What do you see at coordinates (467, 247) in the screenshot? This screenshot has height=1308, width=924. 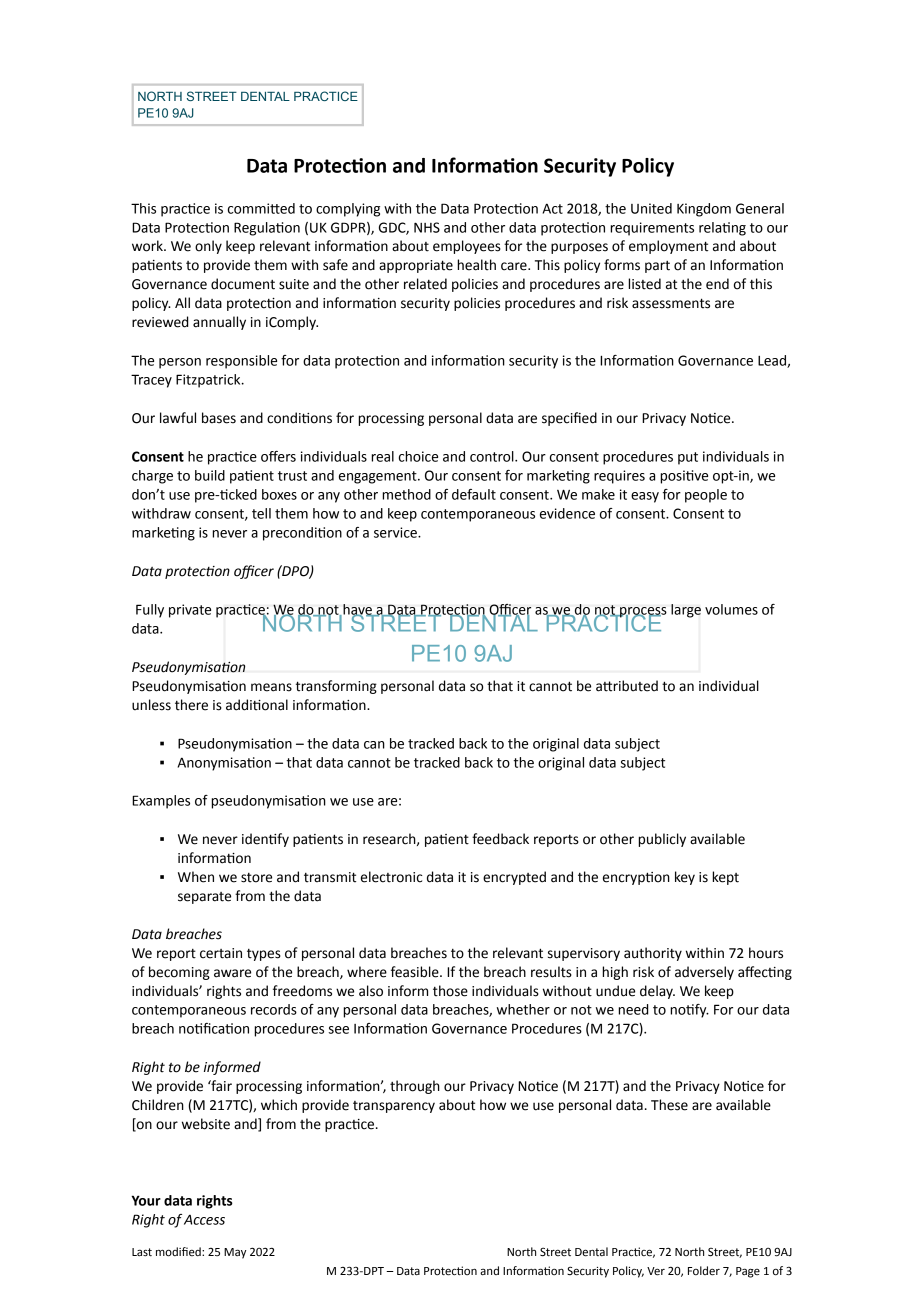 I see `employees` at bounding box center [467, 247].
